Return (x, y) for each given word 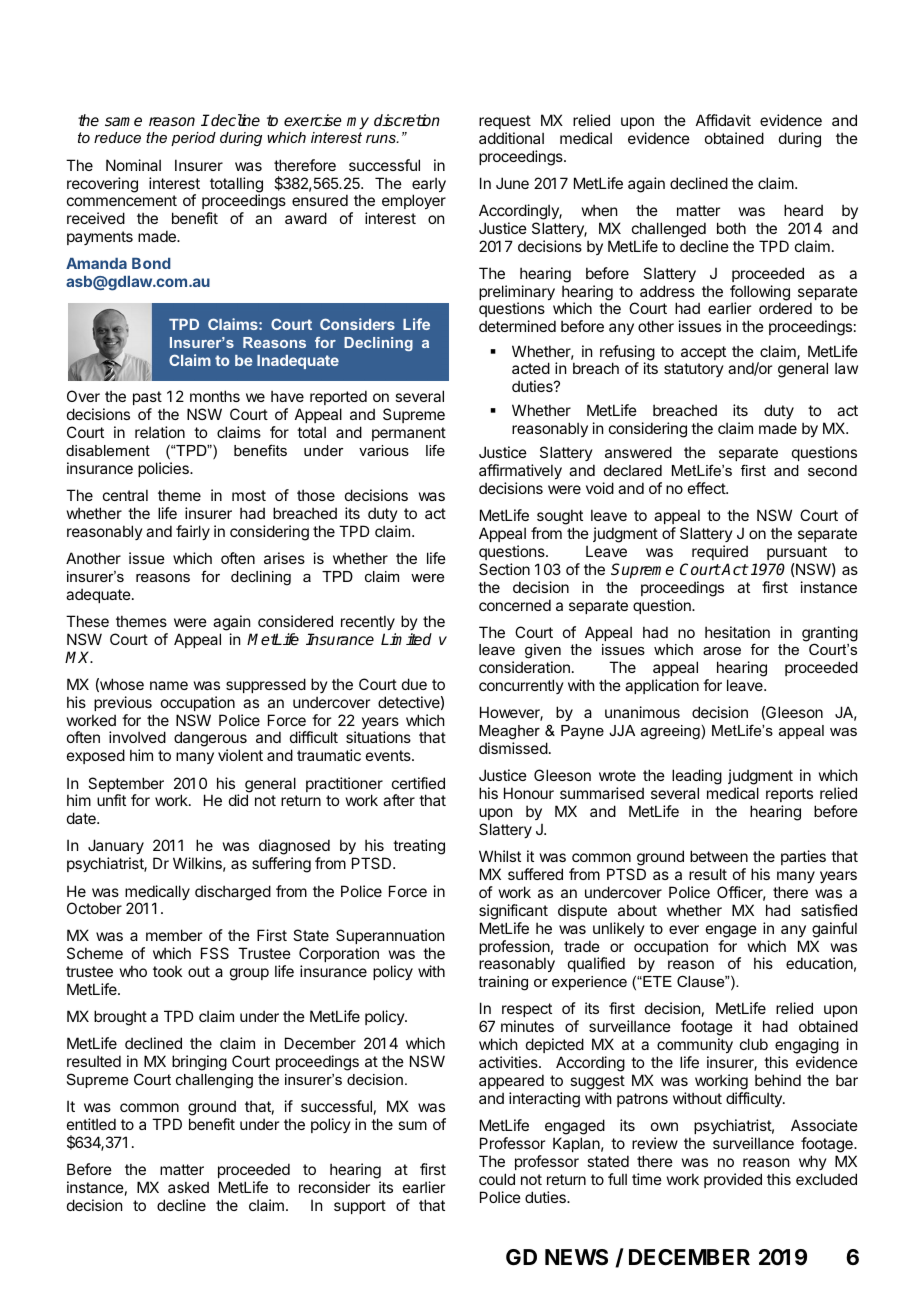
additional (511, 138)
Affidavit (723, 120)
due (414, 684)
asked (188, 1187)
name (169, 685)
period (193, 139)
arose (722, 651)
